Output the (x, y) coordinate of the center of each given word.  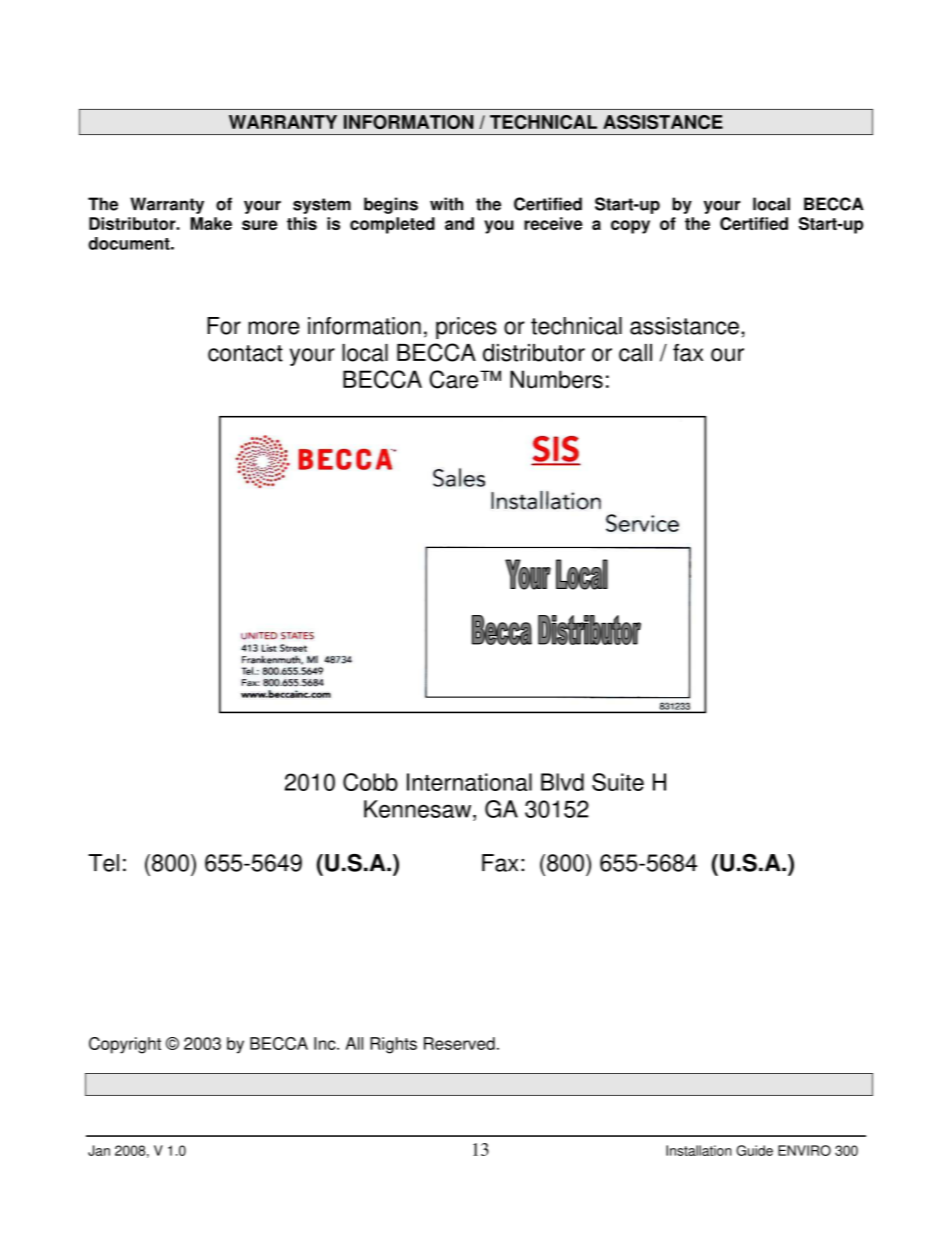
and (459, 223)
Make (211, 223)
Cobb (370, 782)
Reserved (459, 1043)
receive (553, 223)
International (469, 782)
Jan (99, 1150)
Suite (618, 782)
